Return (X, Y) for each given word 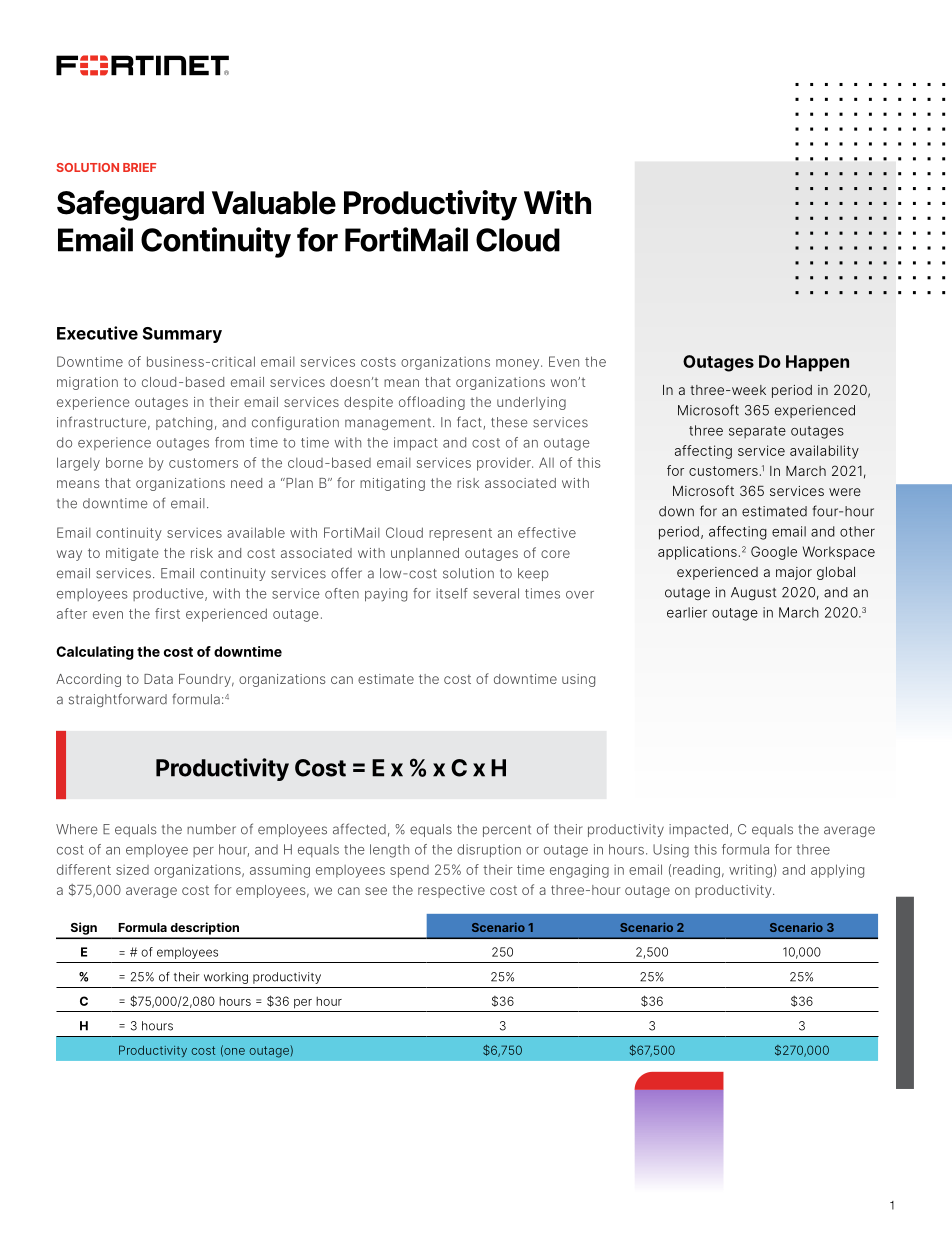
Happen (817, 363)
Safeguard (130, 205)
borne (124, 462)
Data (158, 679)
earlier (687, 612)
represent (460, 534)
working (226, 978)
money (519, 364)
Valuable (274, 203)
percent (507, 831)
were (845, 492)
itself (452, 593)
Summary (182, 335)
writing (750, 871)
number (211, 829)
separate (757, 432)
